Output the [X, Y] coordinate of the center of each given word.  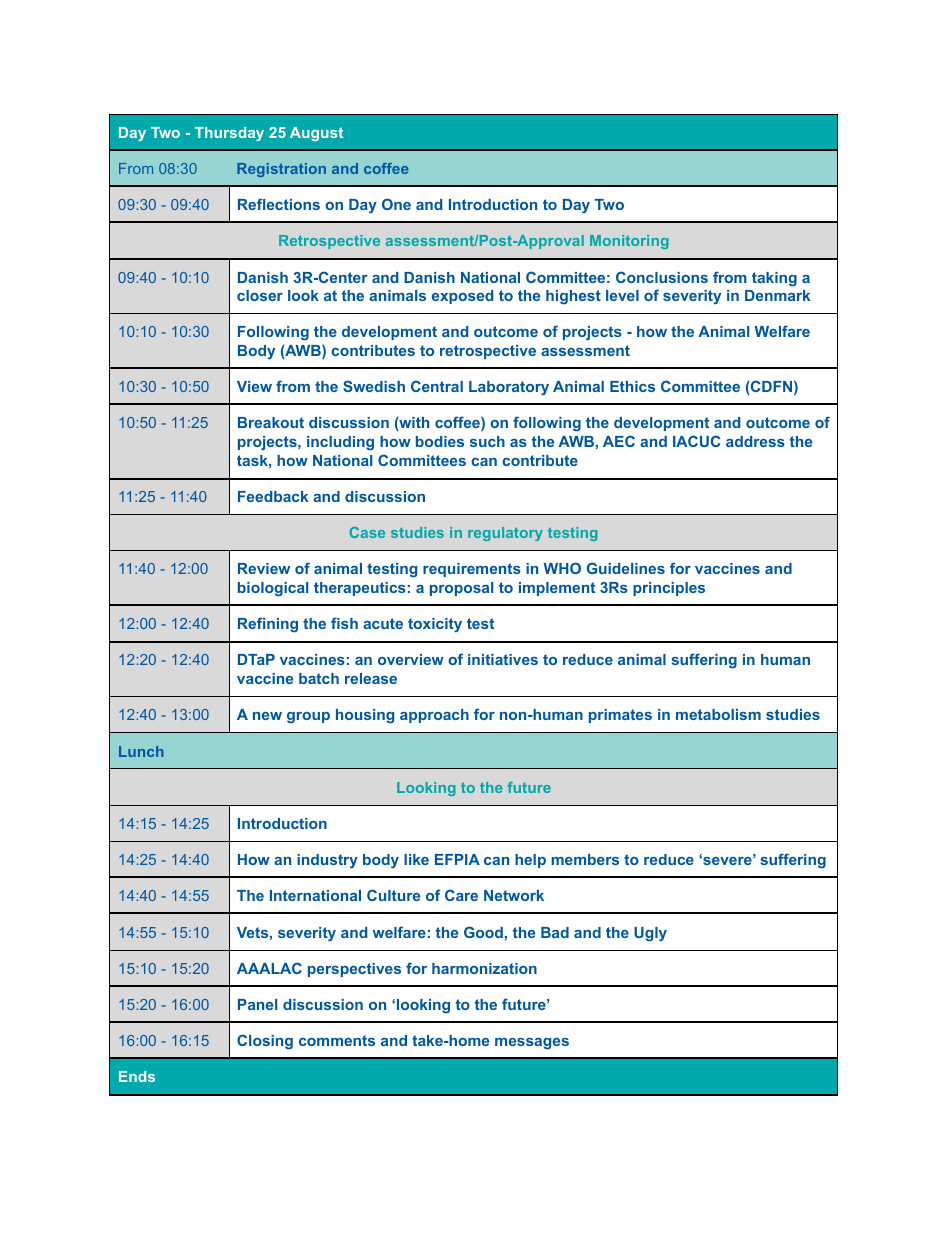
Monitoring [629, 242]
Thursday [229, 134]
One [396, 204]
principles [669, 589]
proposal [461, 589]
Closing [265, 1041]
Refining [268, 624]
